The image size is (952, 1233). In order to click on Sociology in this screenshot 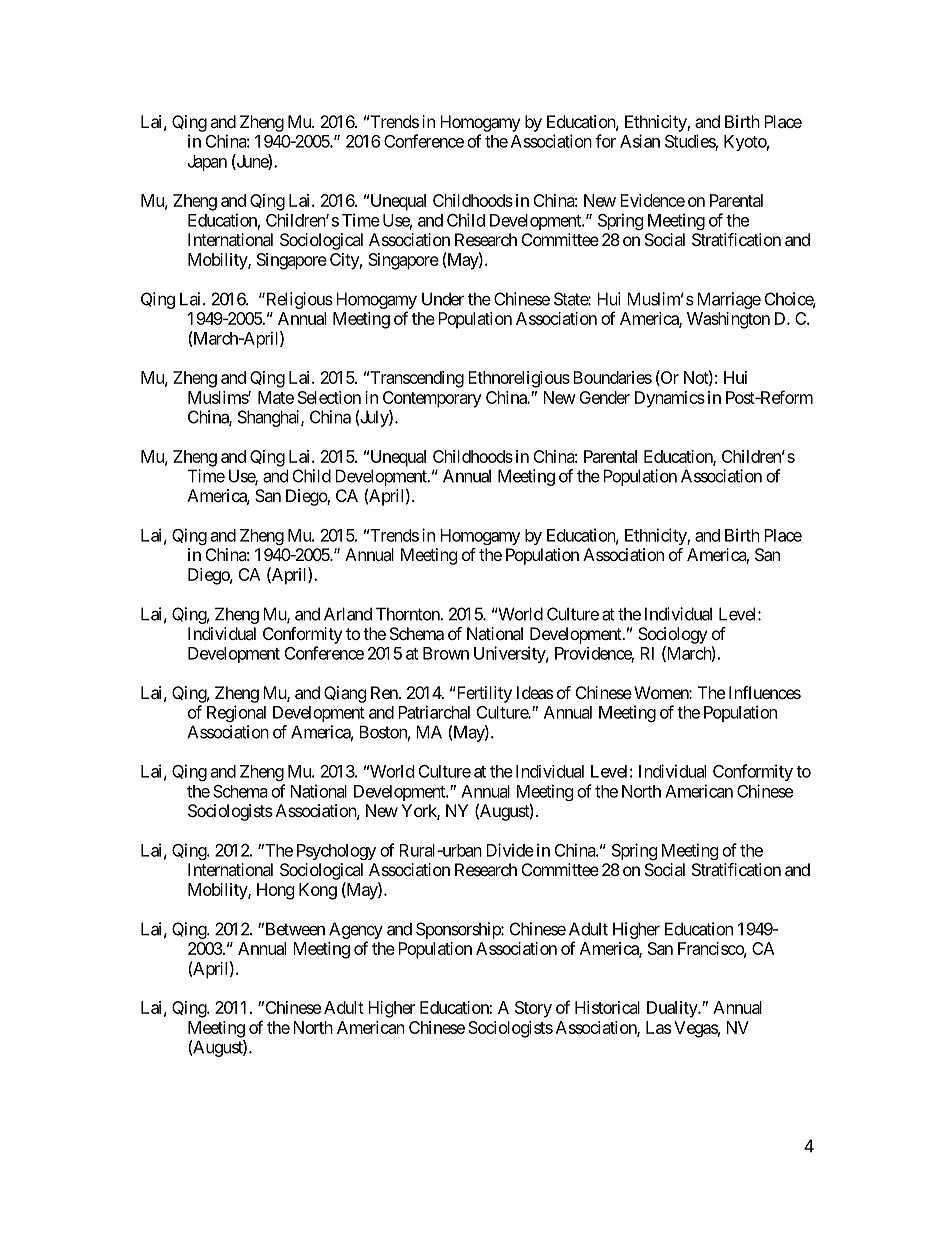, I will do `click(672, 635)`.
